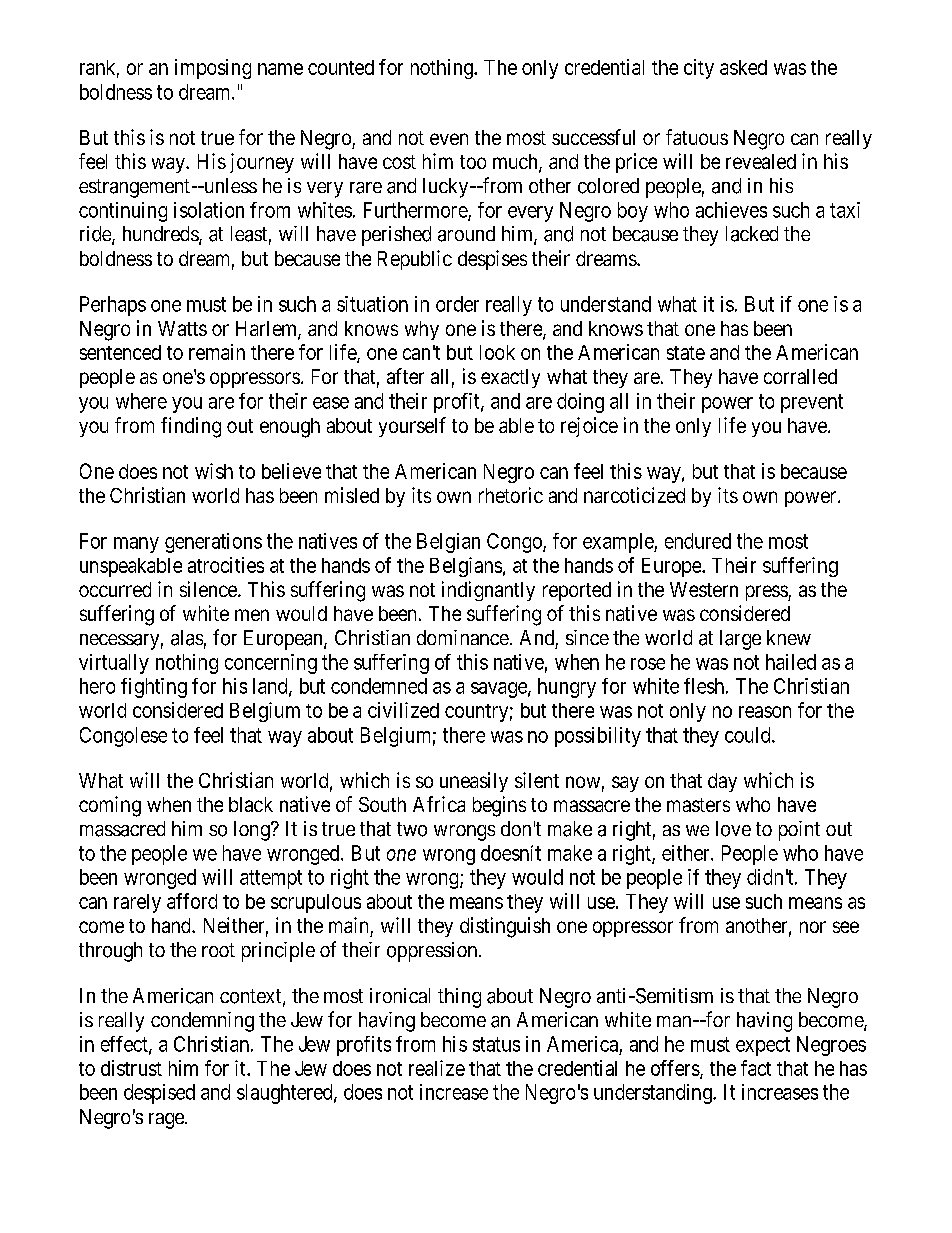  I want to click on silence, so click(209, 589).
